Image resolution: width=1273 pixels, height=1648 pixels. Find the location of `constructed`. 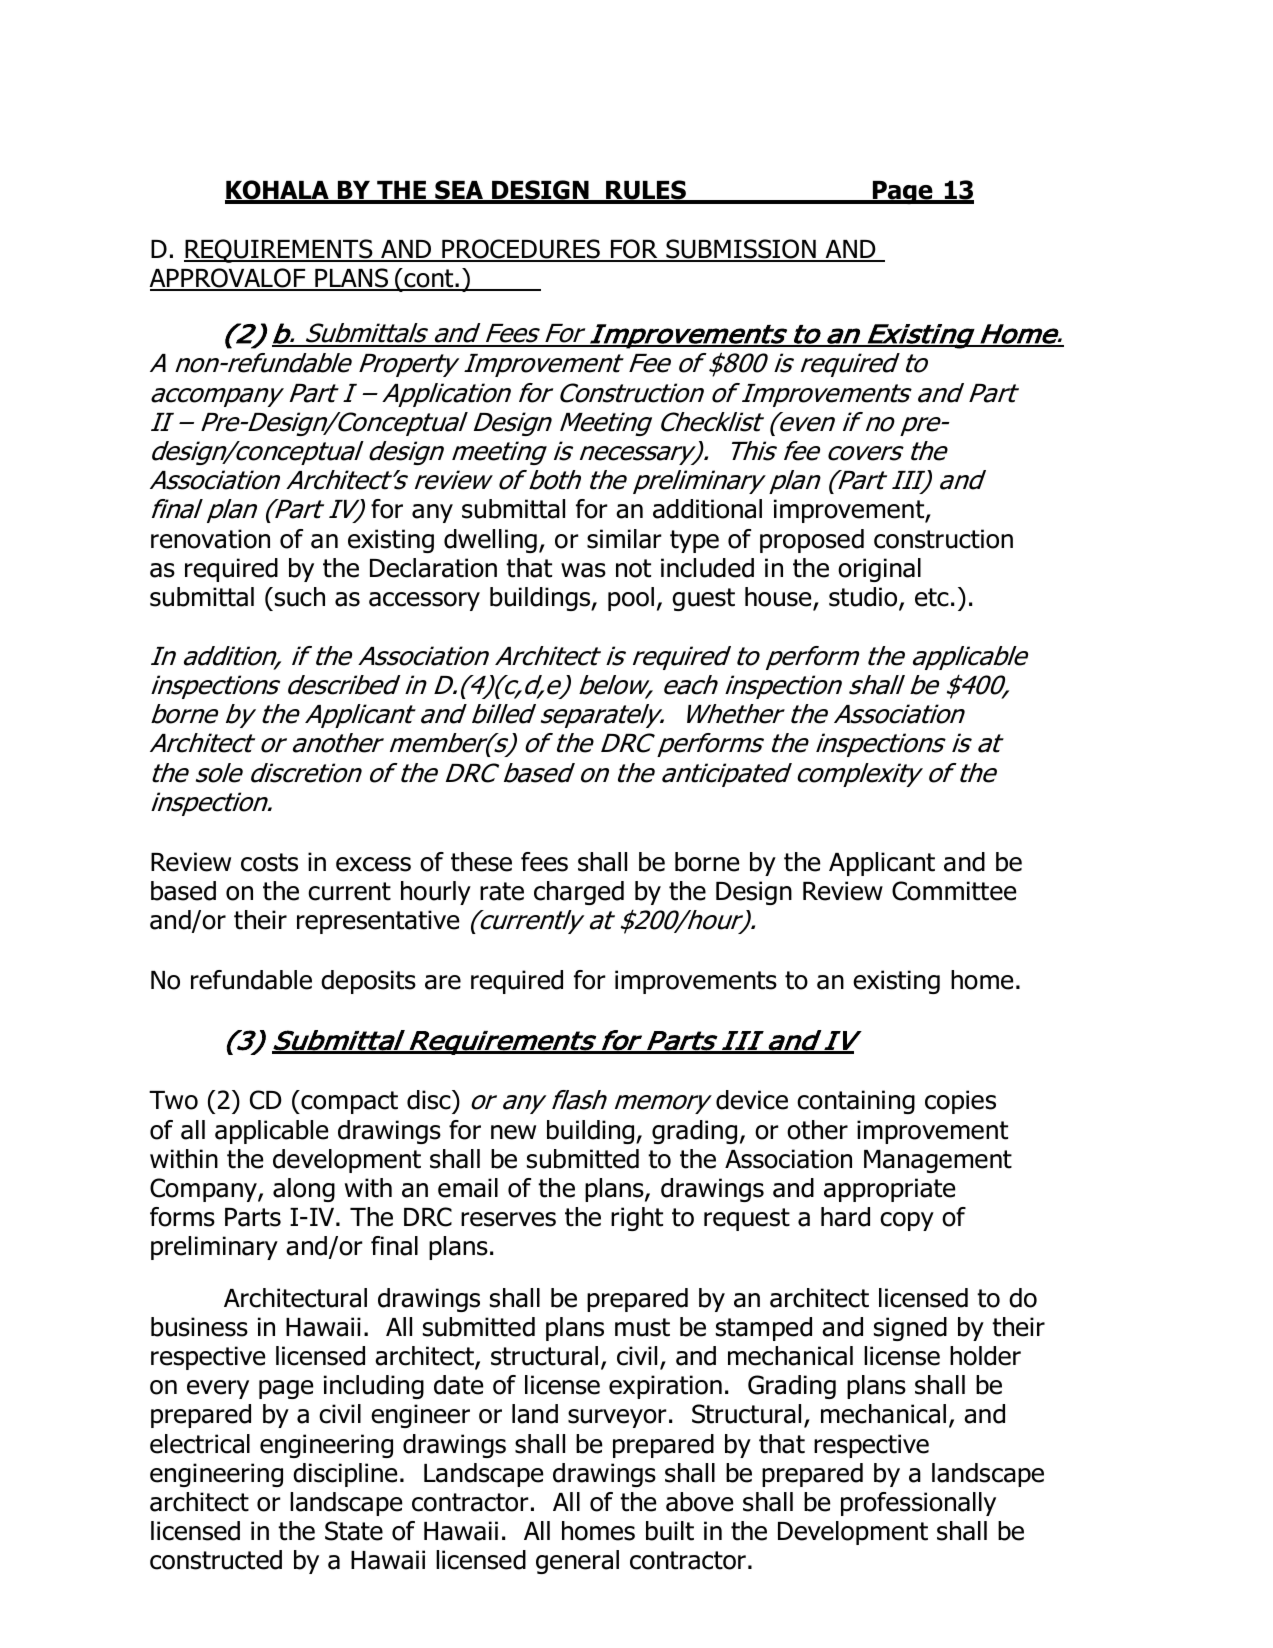

constructed is located at coordinates (216, 1560).
